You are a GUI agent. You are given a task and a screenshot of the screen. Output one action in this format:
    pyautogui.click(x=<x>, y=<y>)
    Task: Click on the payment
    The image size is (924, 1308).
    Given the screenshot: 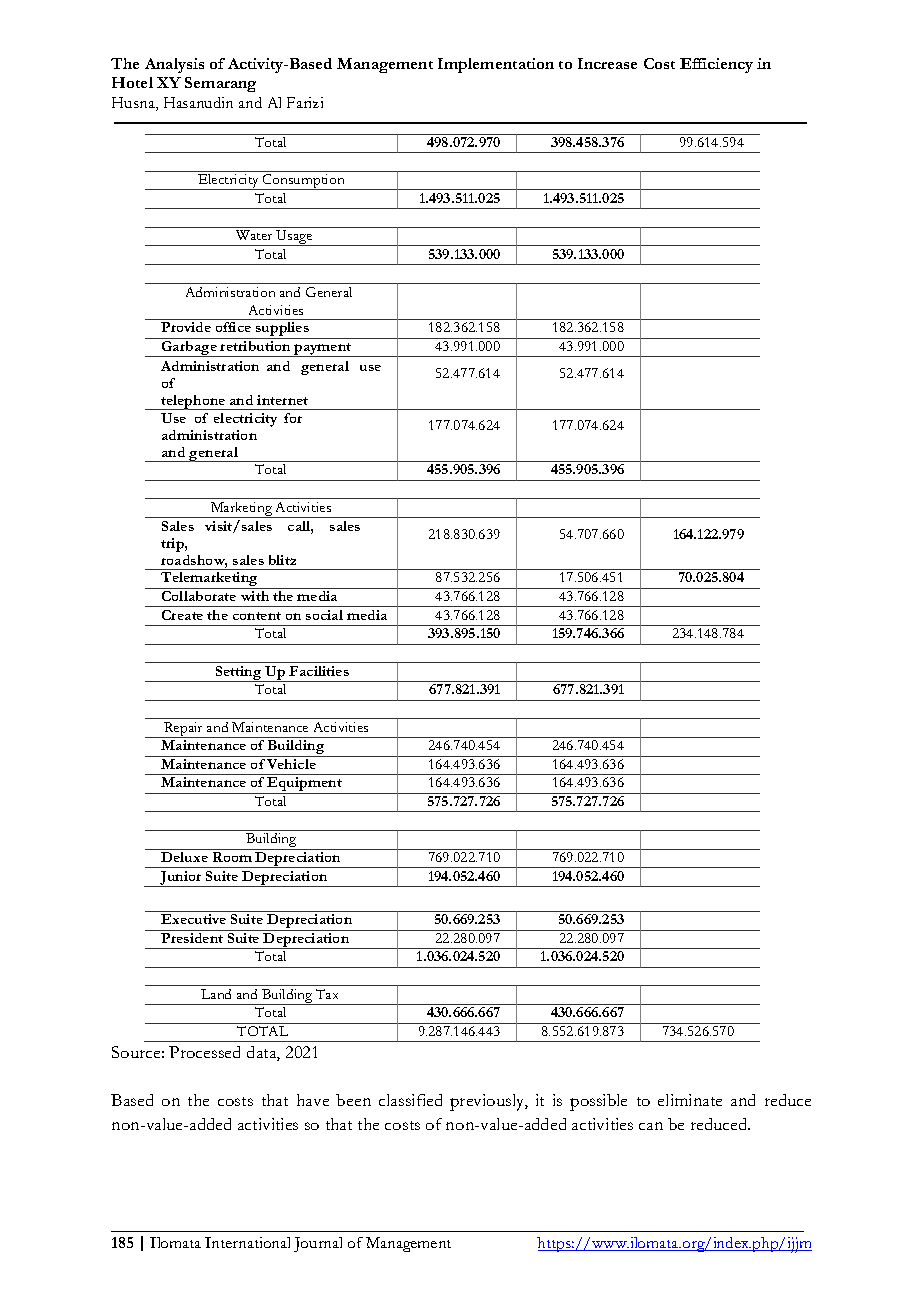 What is the action you would take?
    pyautogui.click(x=323, y=350)
